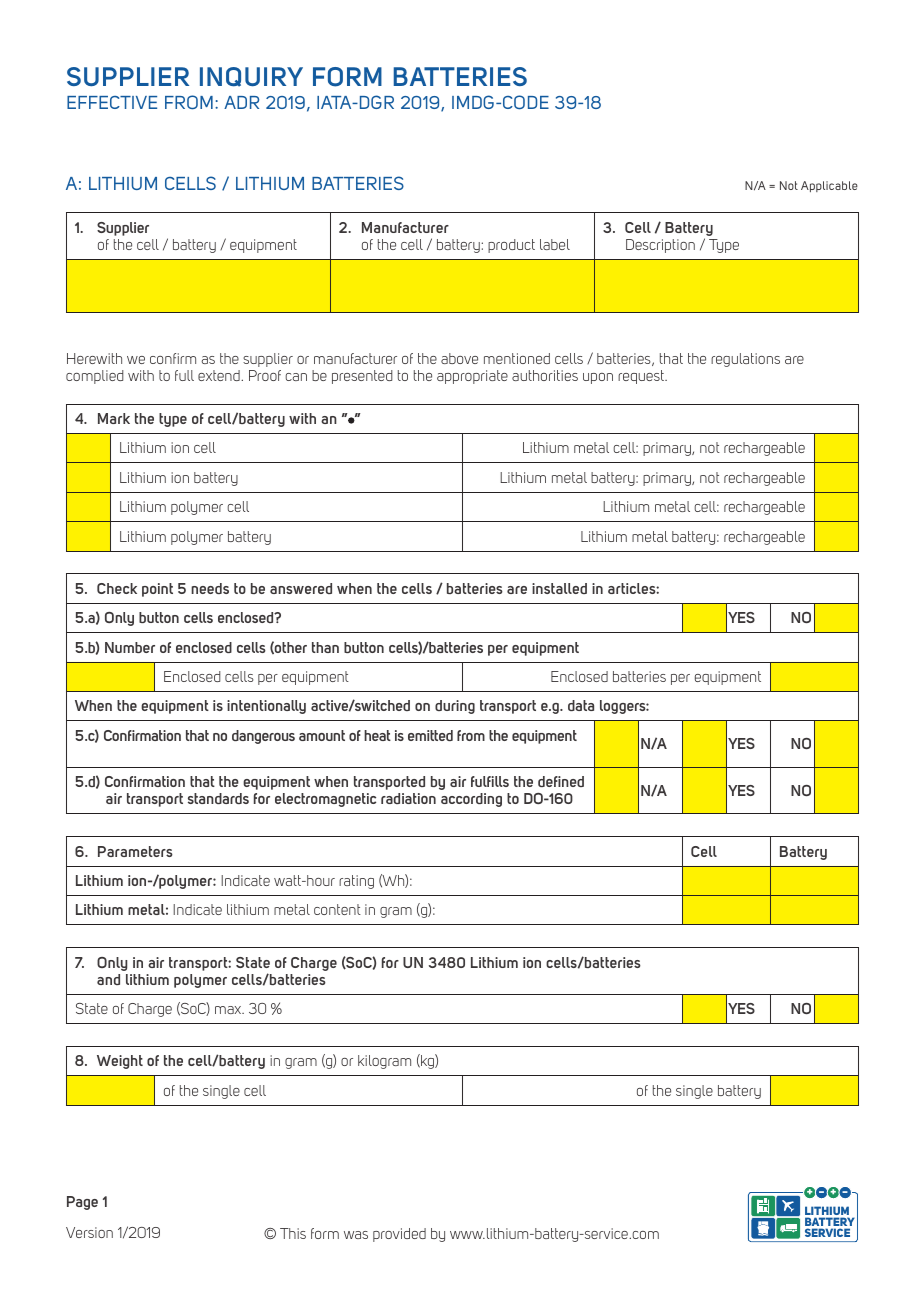 The height and width of the screenshot is (1308, 924). I want to click on Number, so click(130, 647).
